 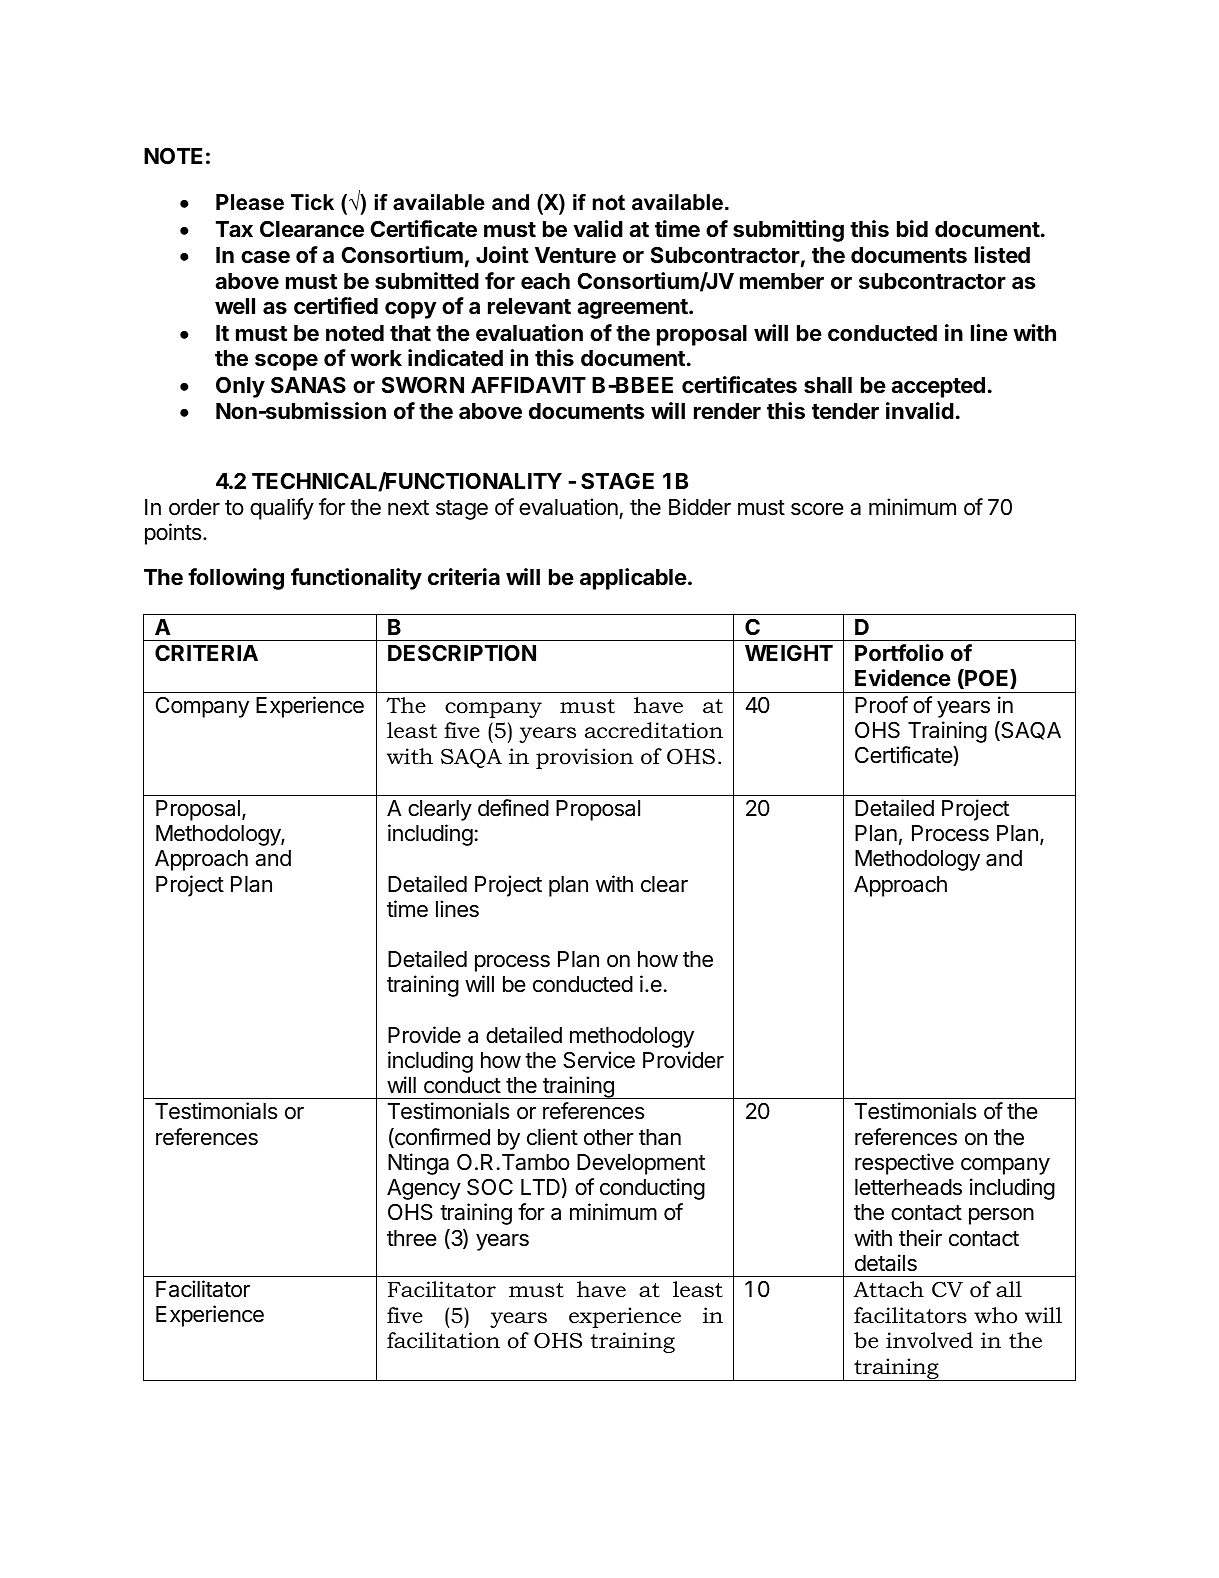 I want to click on three, so click(x=412, y=1238).
